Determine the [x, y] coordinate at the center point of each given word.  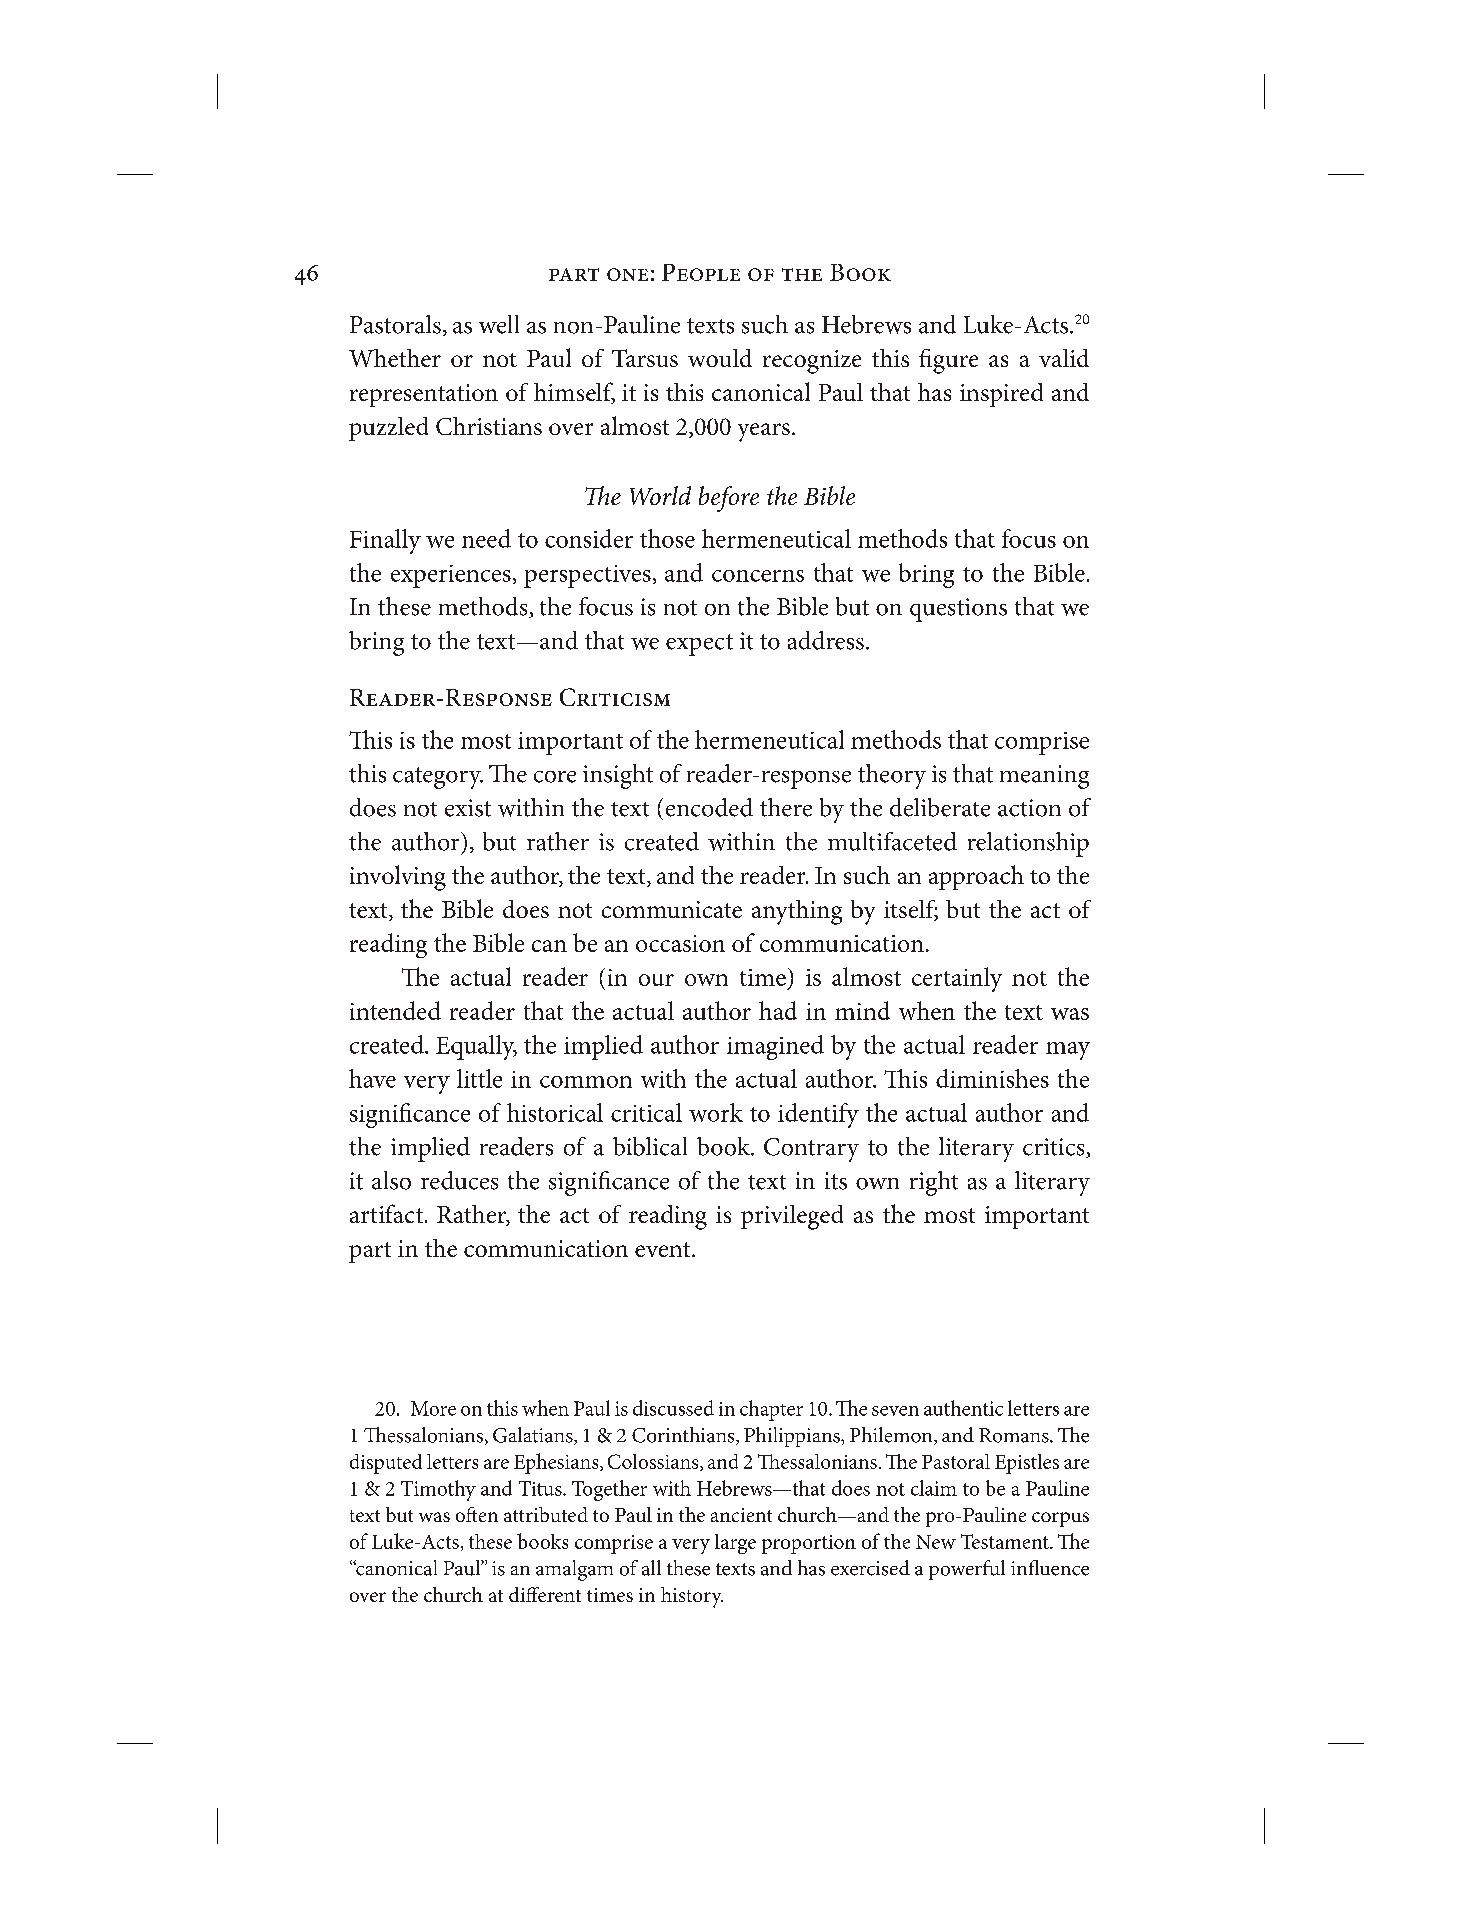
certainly [957, 979]
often [477, 1514]
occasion [680, 943]
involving [398, 878]
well [499, 324]
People [701, 272]
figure [948, 361]
